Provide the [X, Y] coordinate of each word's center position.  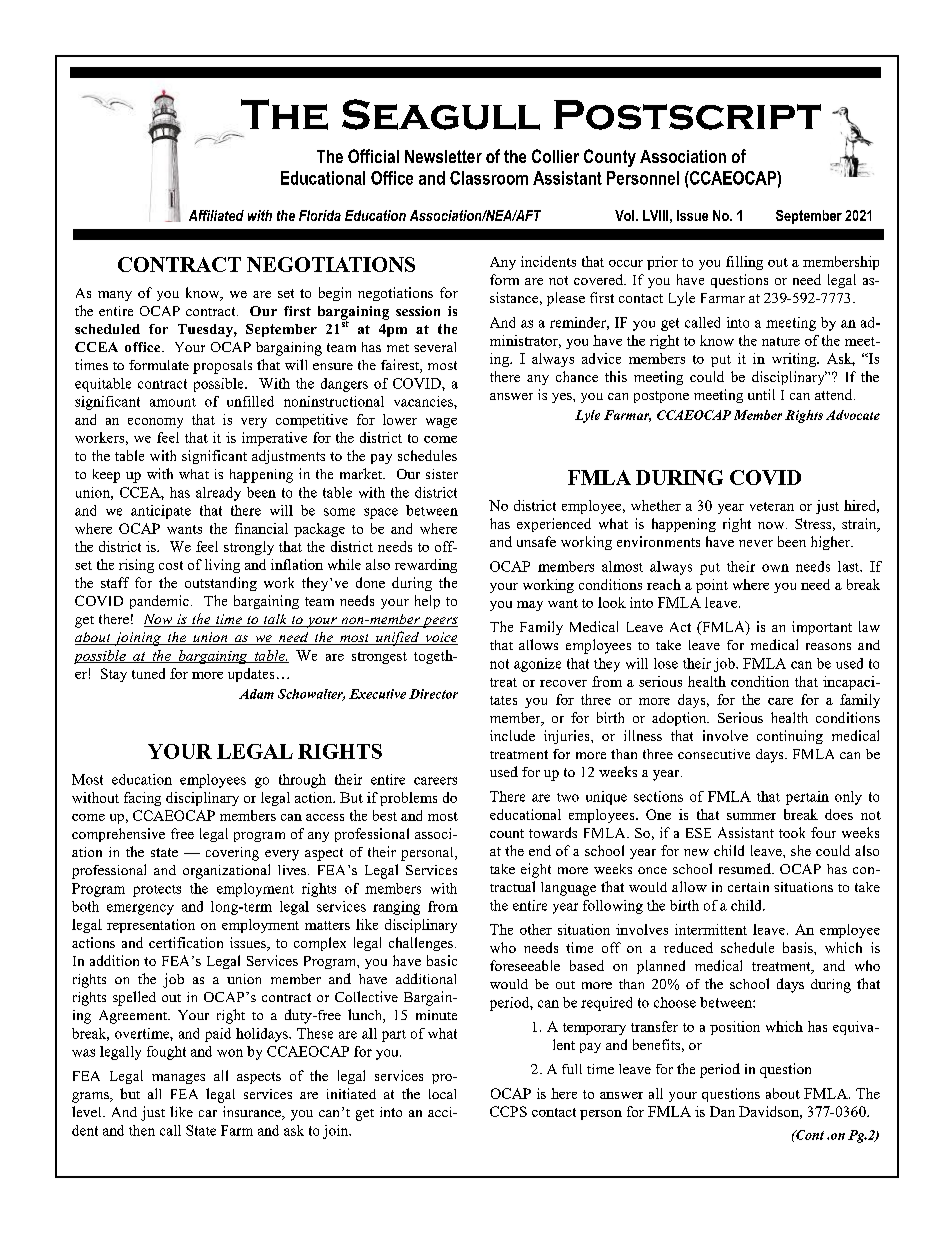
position [735, 1028]
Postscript [687, 115]
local [442, 1094]
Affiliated [216, 215]
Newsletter [443, 156]
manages [178, 1079]
